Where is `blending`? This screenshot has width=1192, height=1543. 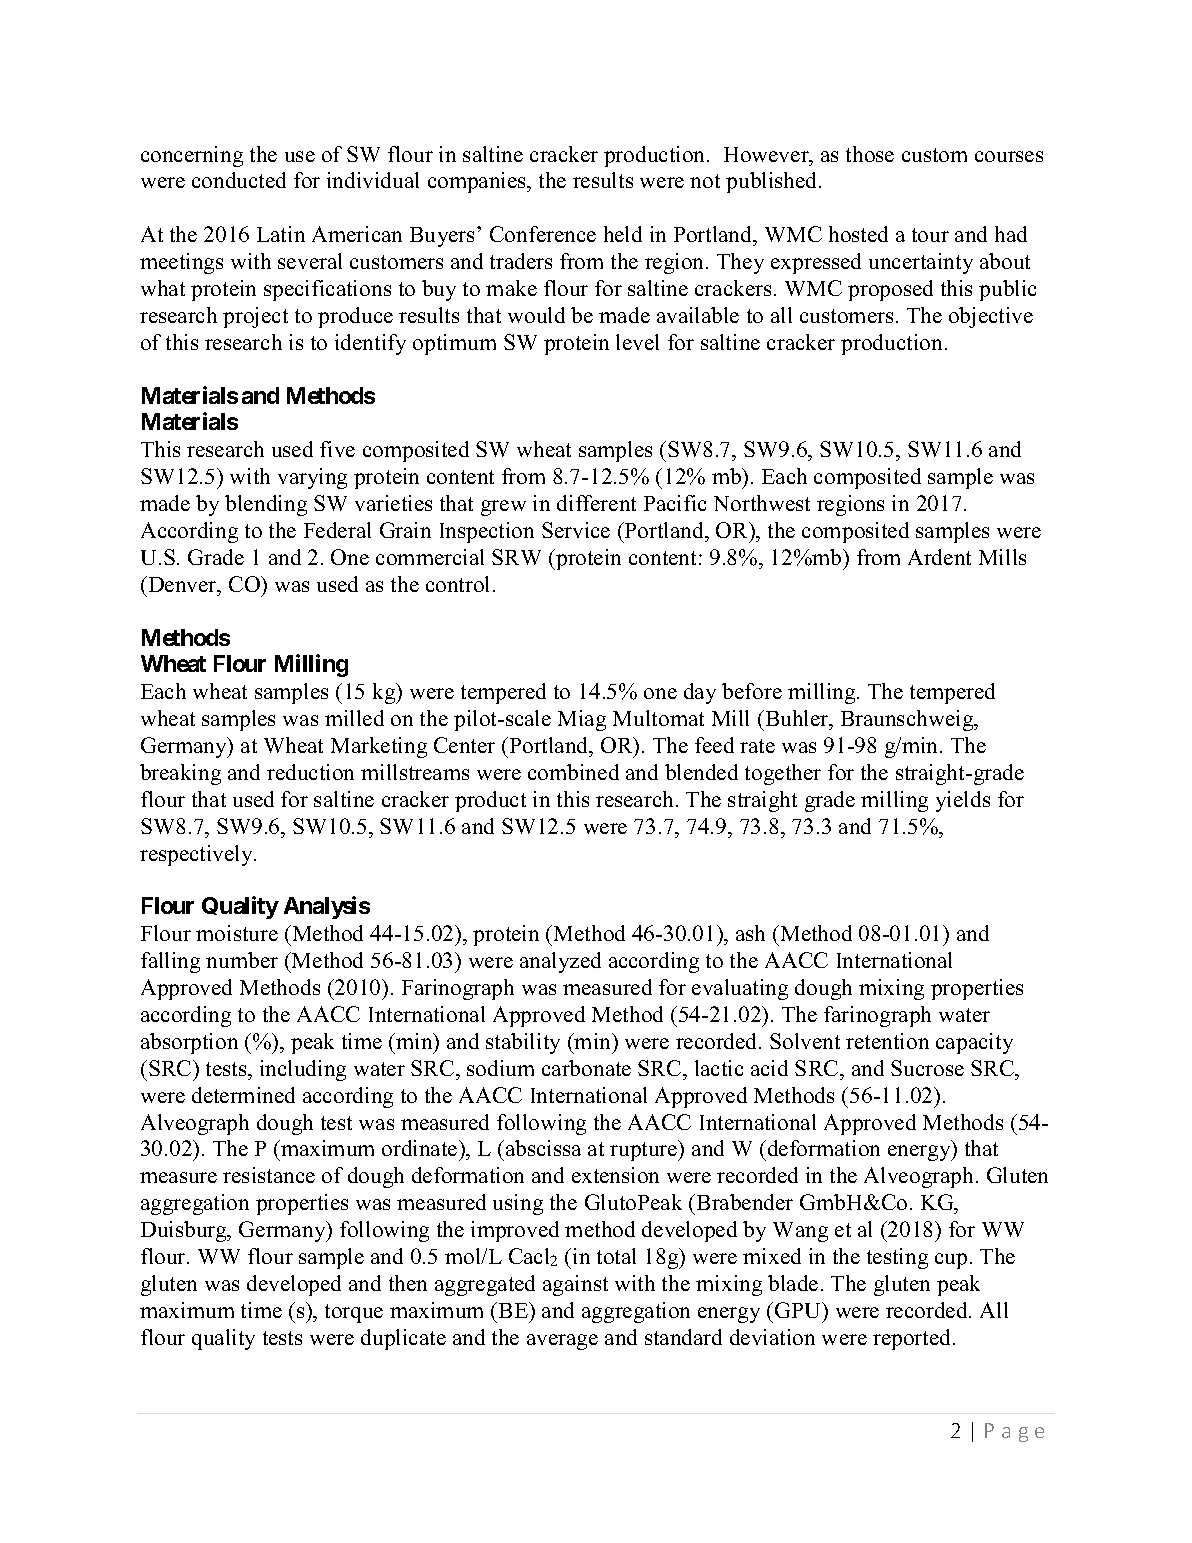 blending is located at coordinates (266, 505).
